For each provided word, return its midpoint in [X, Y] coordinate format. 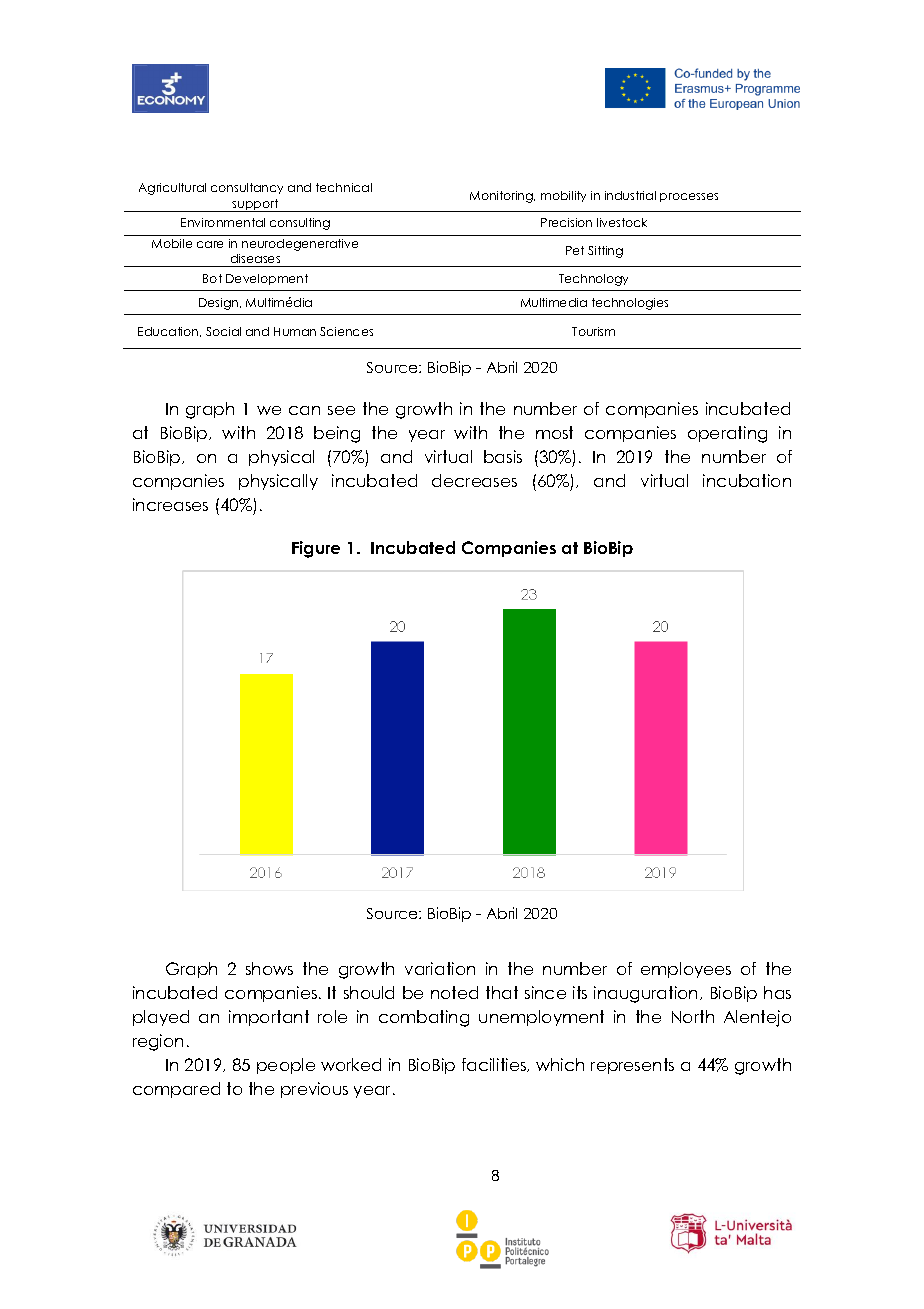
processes [689, 197]
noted [454, 992]
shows [269, 968]
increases [170, 504]
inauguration [645, 994]
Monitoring [502, 197]
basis [503, 456]
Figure [316, 549]
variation [440, 968]
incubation [747, 480]
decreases [474, 480]
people [286, 1066]
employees [686, 970]
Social [223, 331]
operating [727, 434]
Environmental [223, 222]
